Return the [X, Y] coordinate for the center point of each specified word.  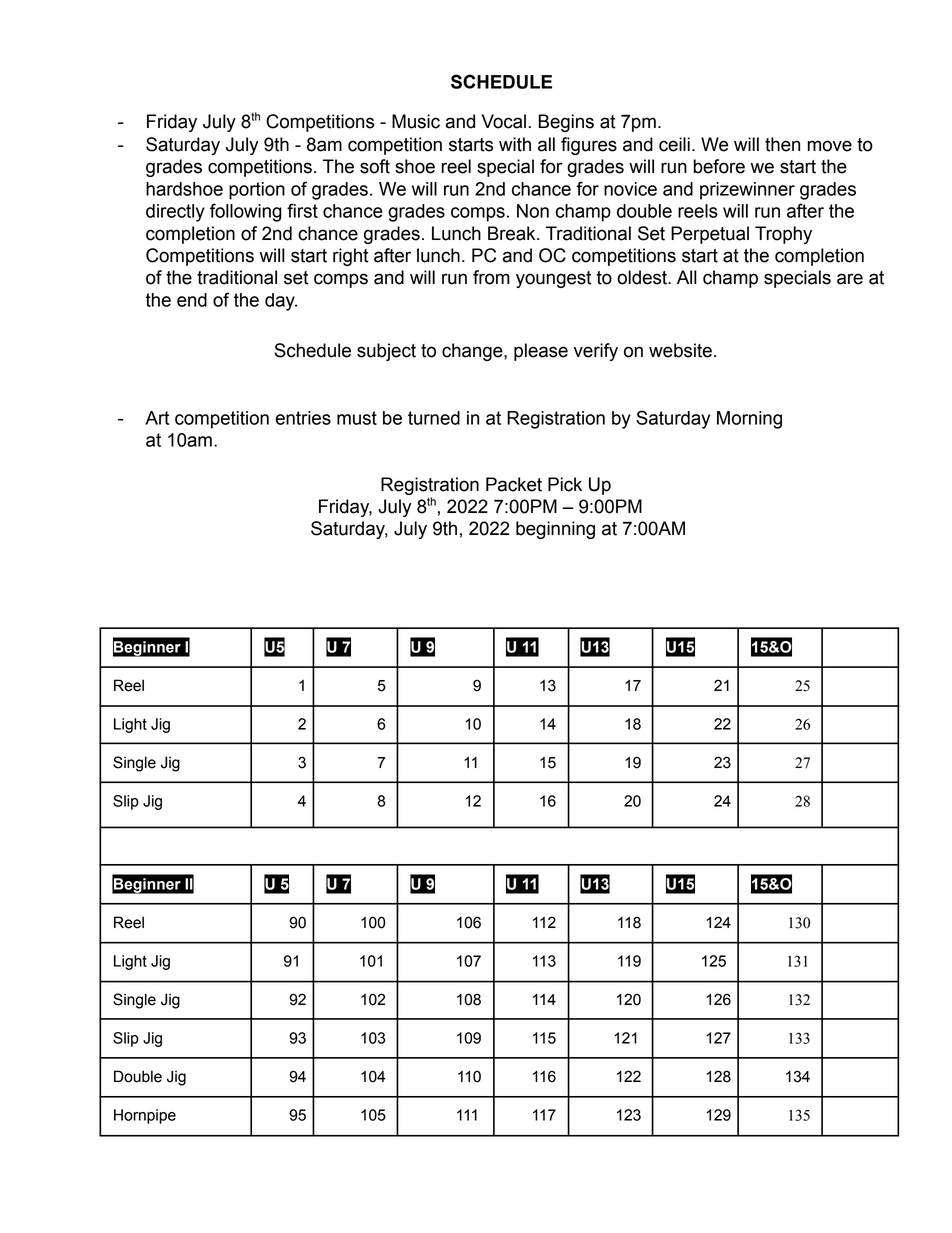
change [473, 352]
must [357, 418]
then [782, 144]
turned [434, 418]
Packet [514, 484]
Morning [749, 420]
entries [303, 418]
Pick [565, 484]
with [515, 144]
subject [386, 352]
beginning [555, 530]
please [541, 352]
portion [257, 191]
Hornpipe [145, 1116]
